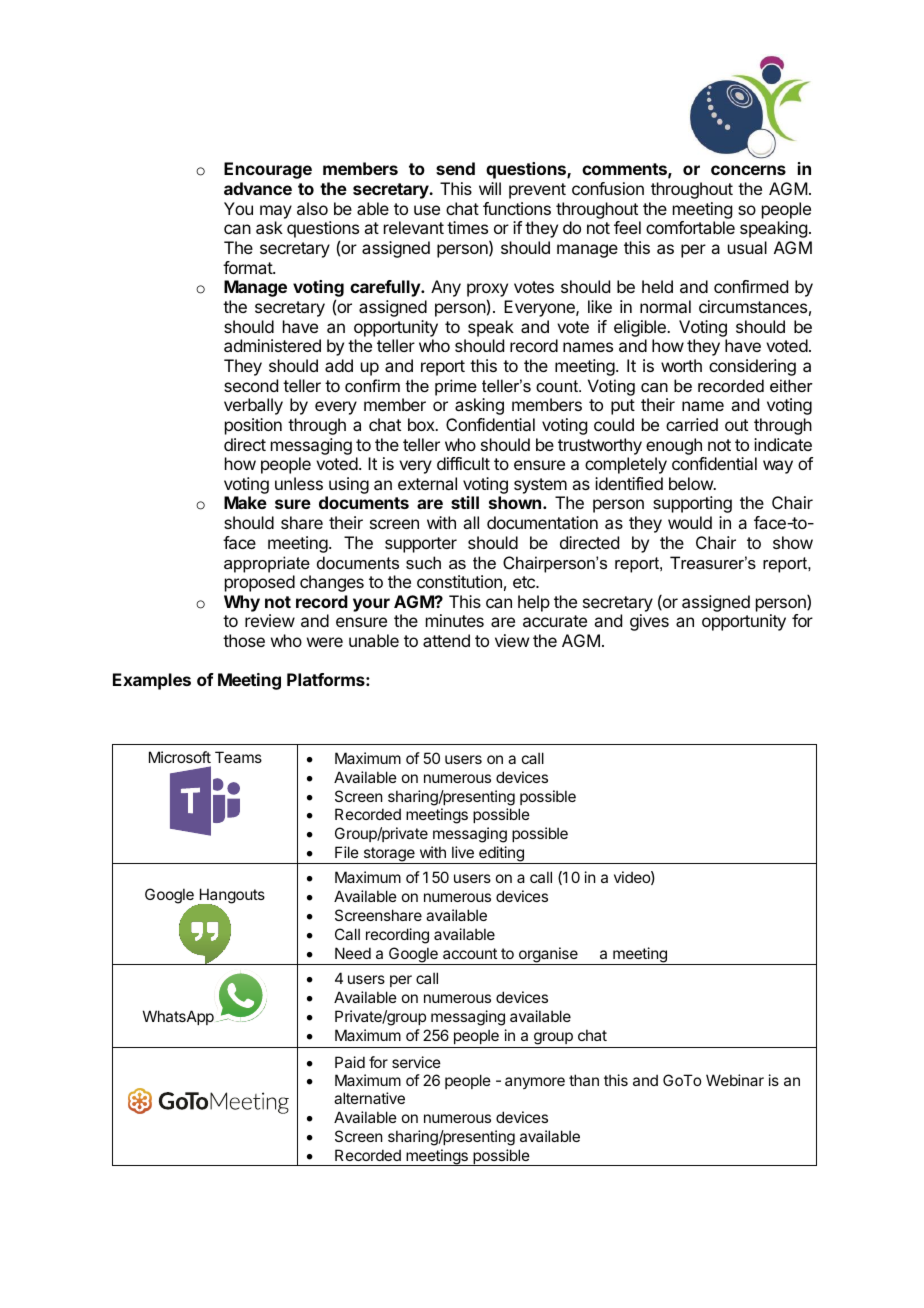 The image size is (924, 1308). Describe the element at coordinates (258, 188) in the screenshot. I see `advance` at that location.
